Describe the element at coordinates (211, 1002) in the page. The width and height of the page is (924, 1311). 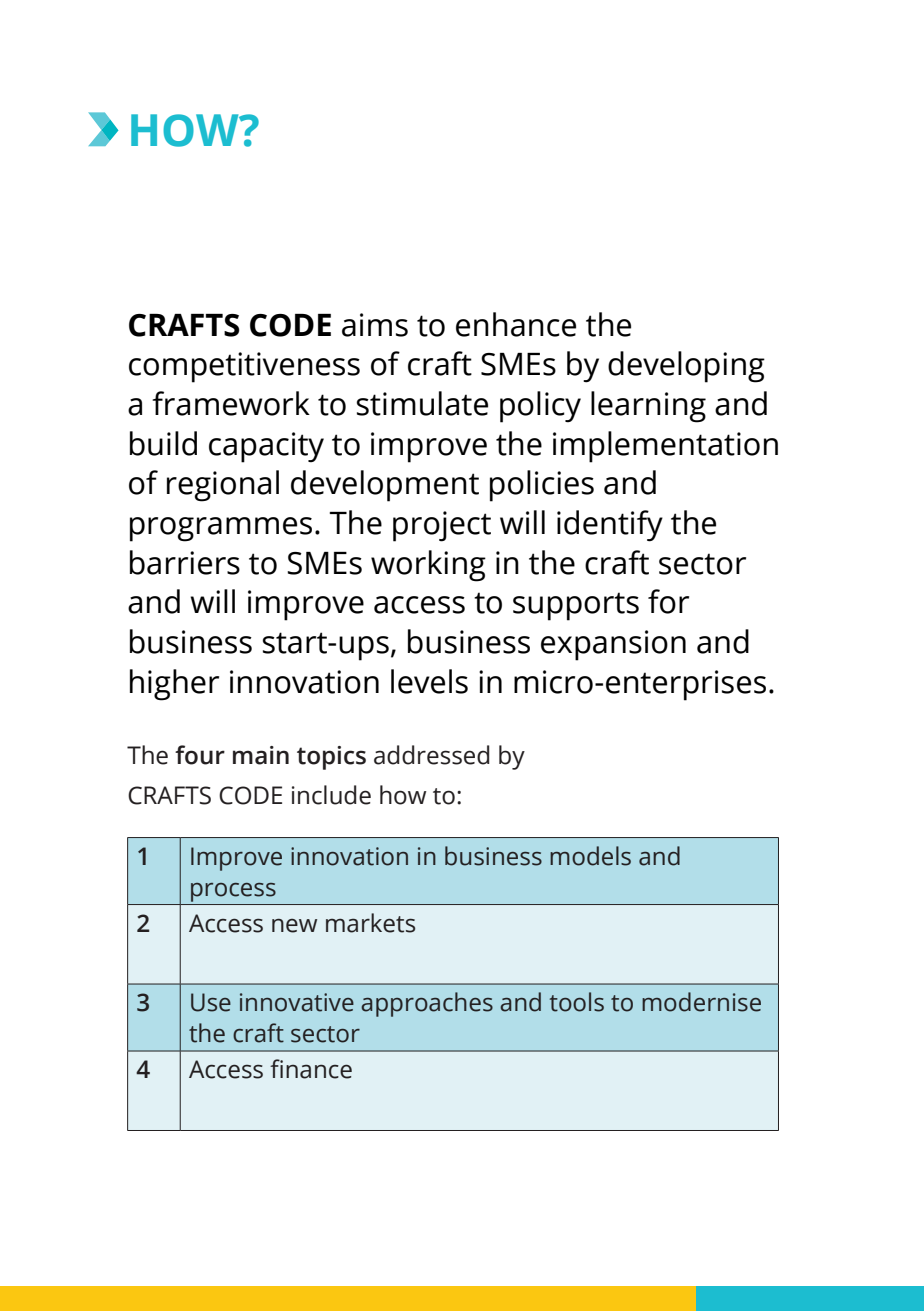
I see `Use` at that location.
